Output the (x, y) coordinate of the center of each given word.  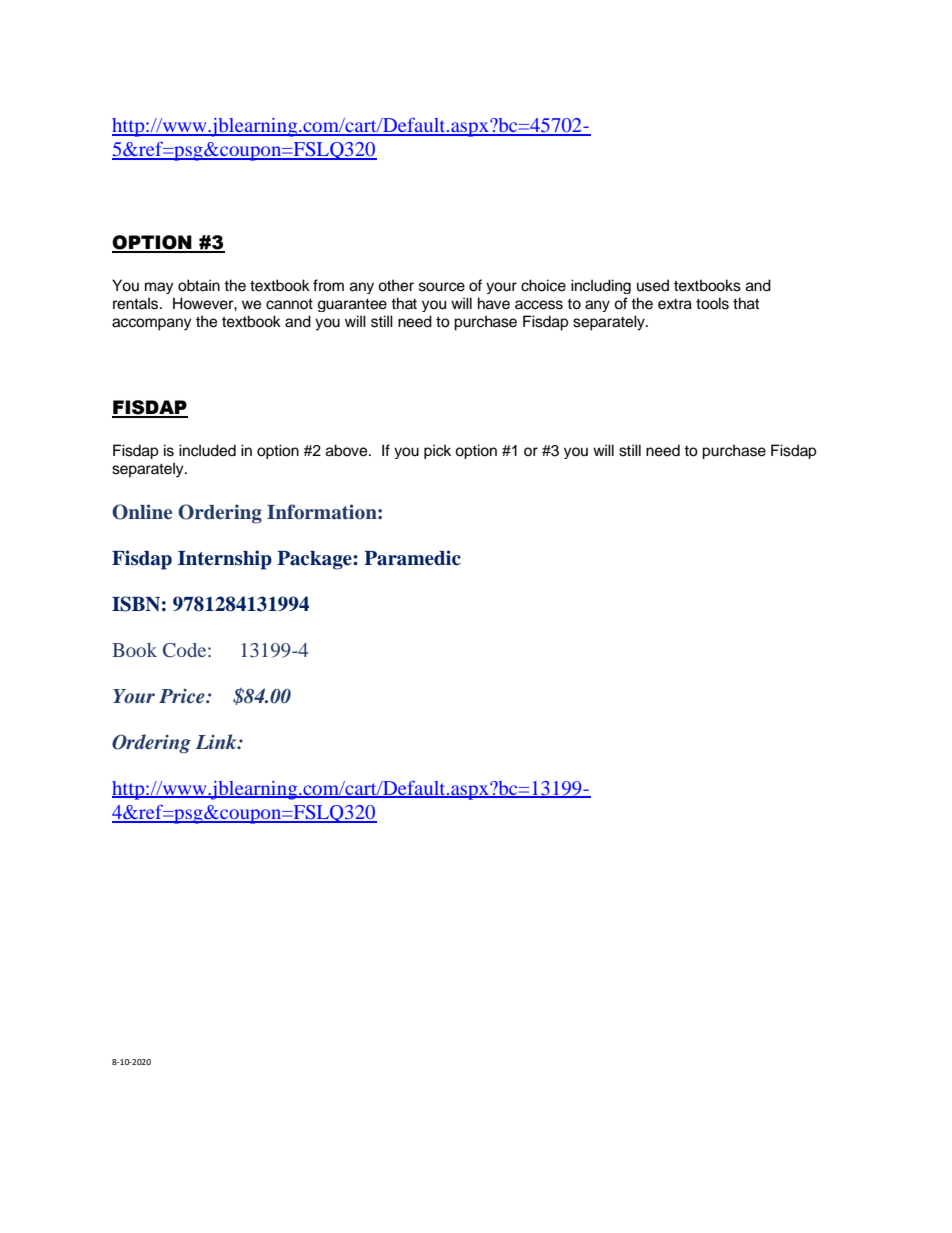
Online (142, 512)
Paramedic (412, 558)
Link (217, 741)
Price (183, 696)
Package (315, 560)
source (442, 287)
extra (675, 304)
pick (437, 451)
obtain (199, 285)
